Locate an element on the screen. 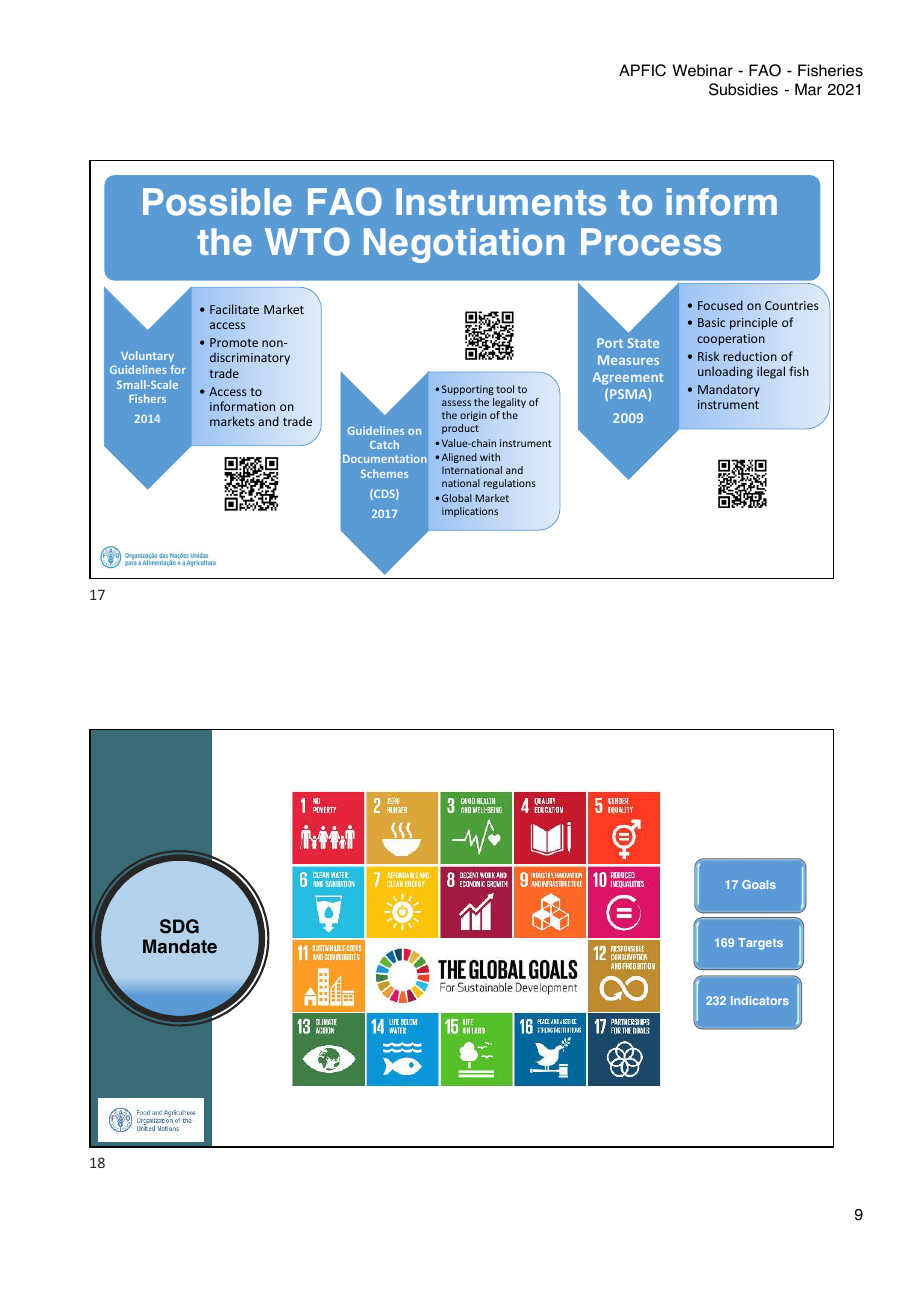 The height and width of the screenshot is (1308, 924). tool is located at coordinates (505, 389).
